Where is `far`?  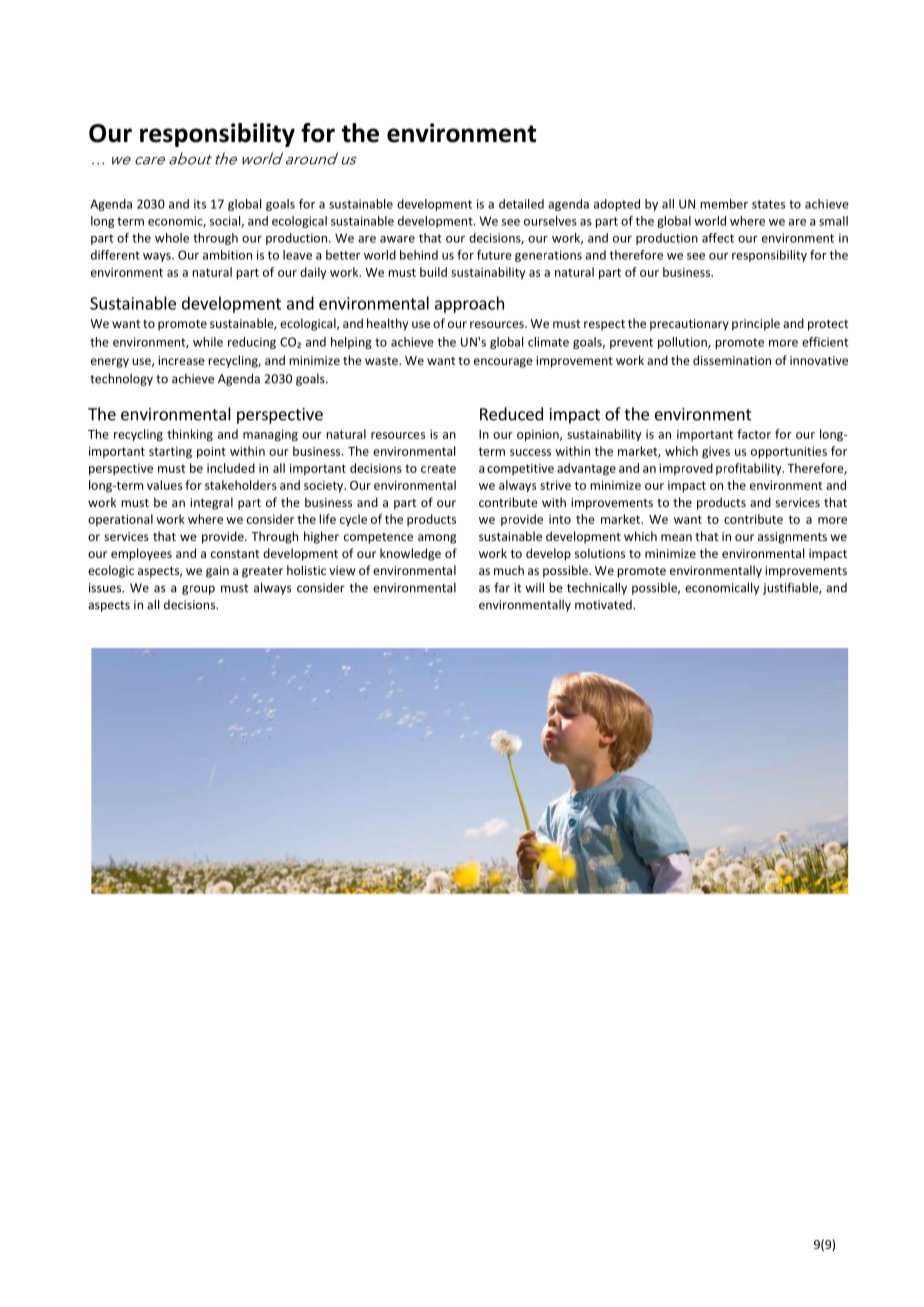
far is located at coordinates (502, 587).
